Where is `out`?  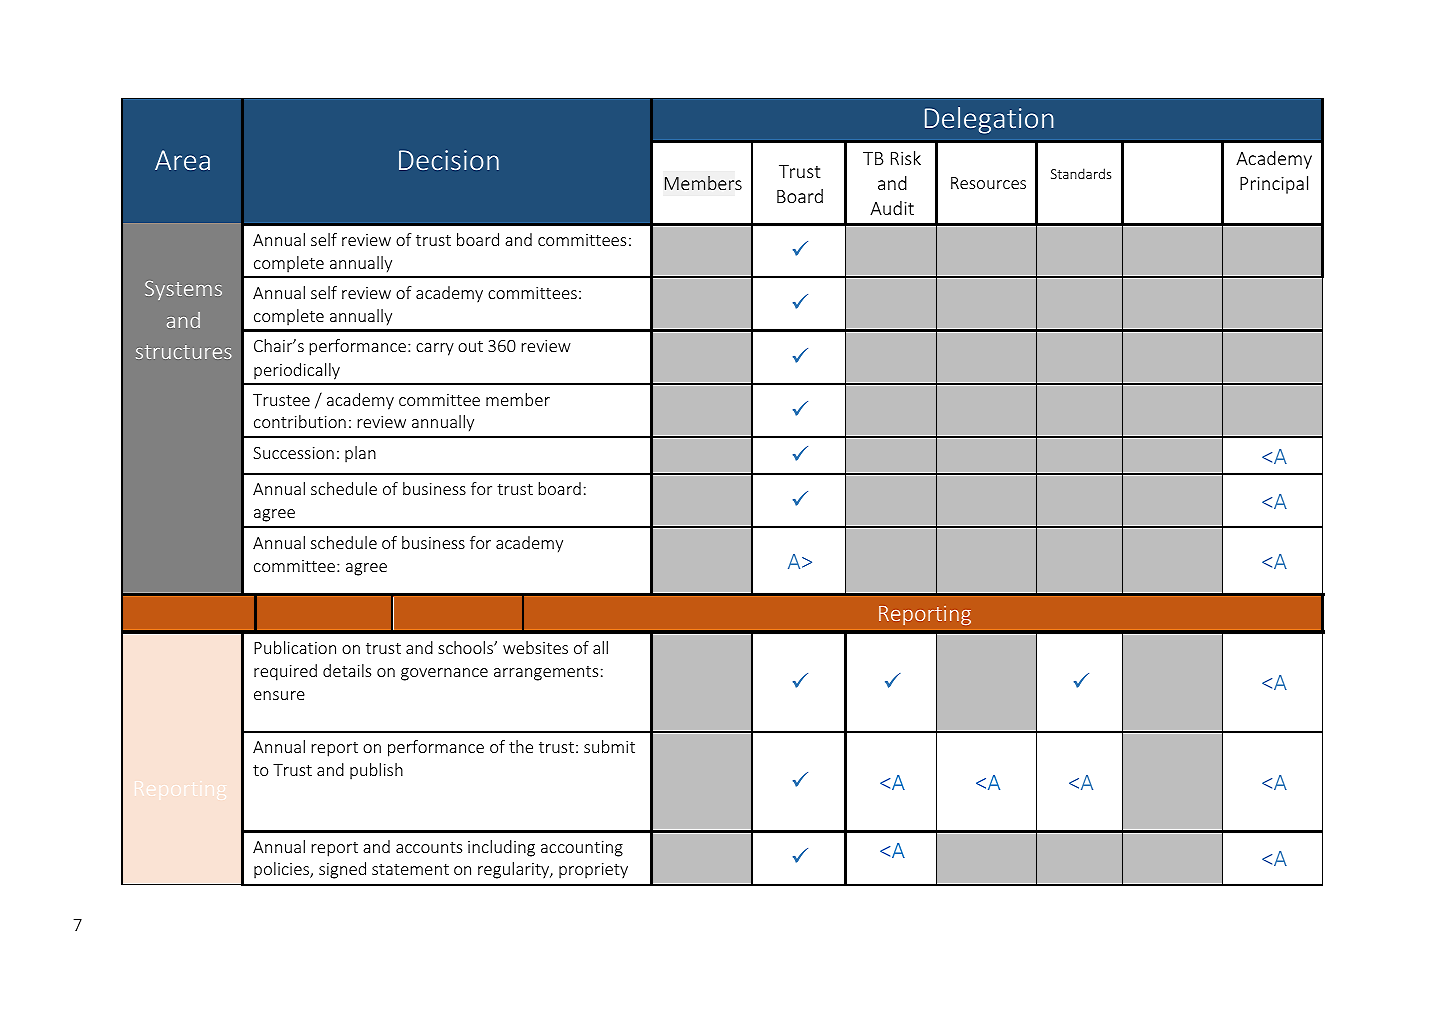
out is located at coordinates (470, 346).
